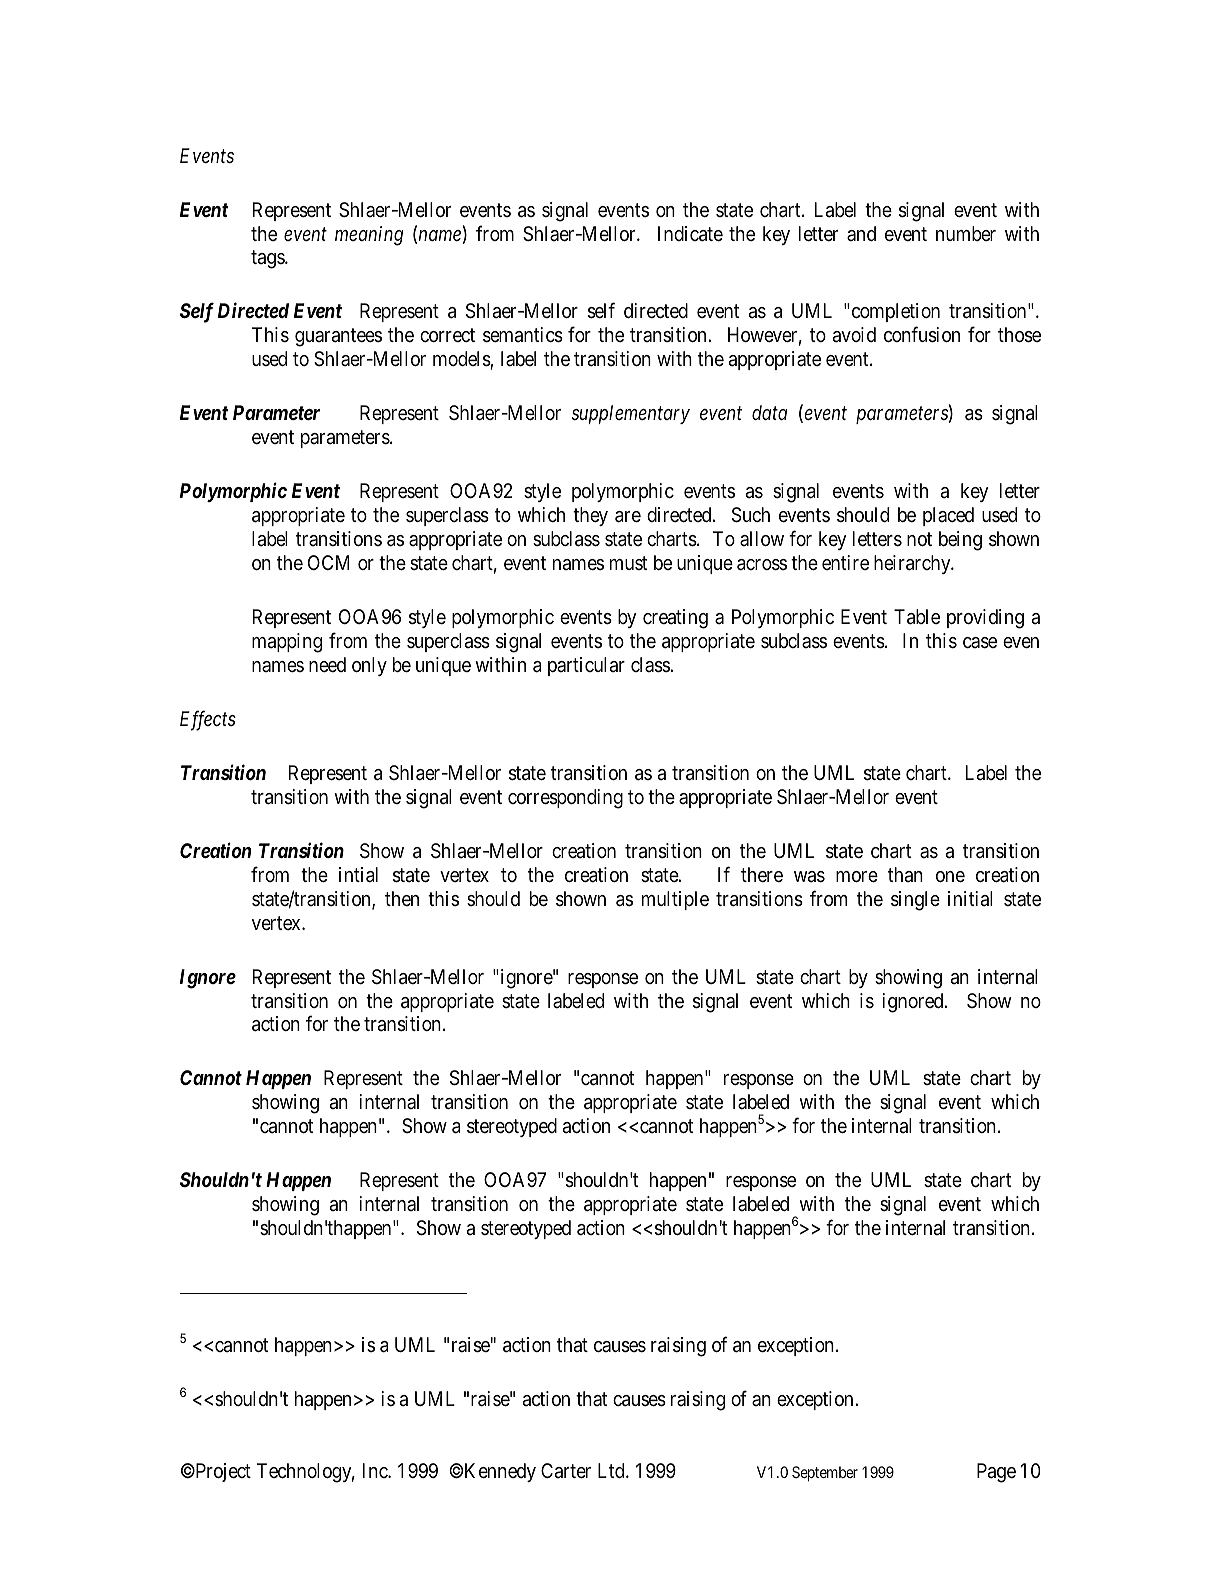 This document has width=1219, height=1578. I want to click on Indicate, so click(690, 234).
